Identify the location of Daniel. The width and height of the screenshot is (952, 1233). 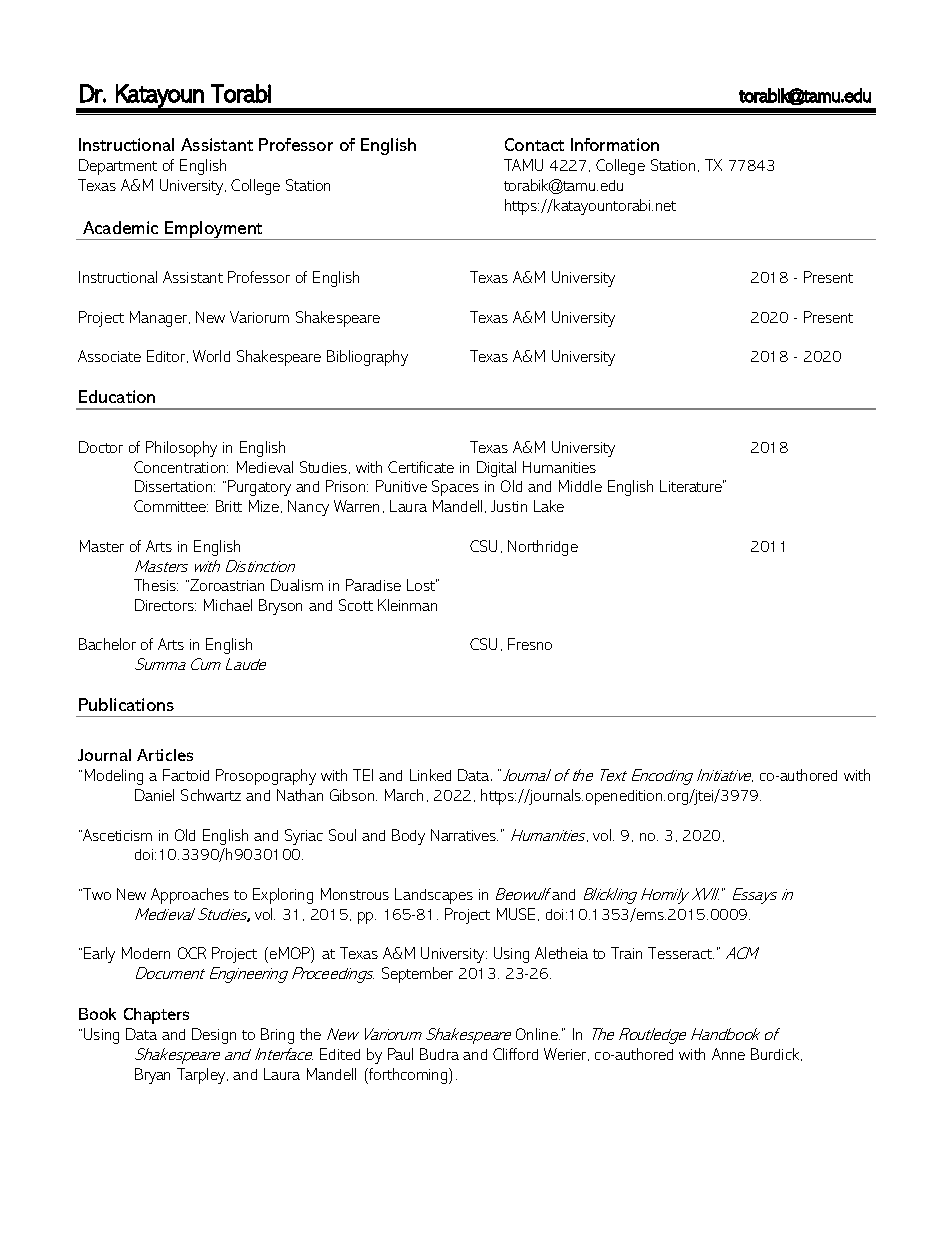
(154, 795).
